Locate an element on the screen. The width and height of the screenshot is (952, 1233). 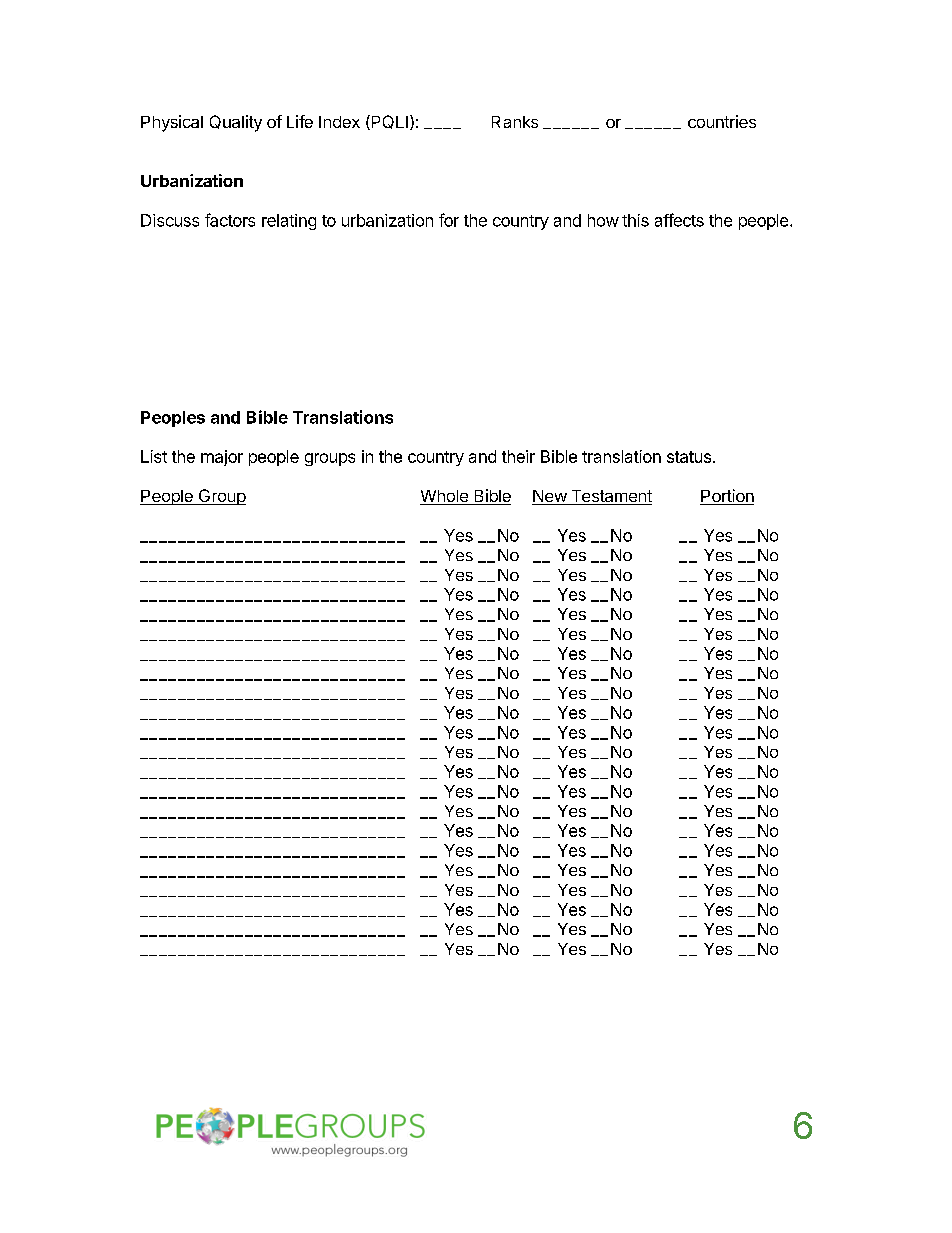
for is located at coordinates (449, 220).
